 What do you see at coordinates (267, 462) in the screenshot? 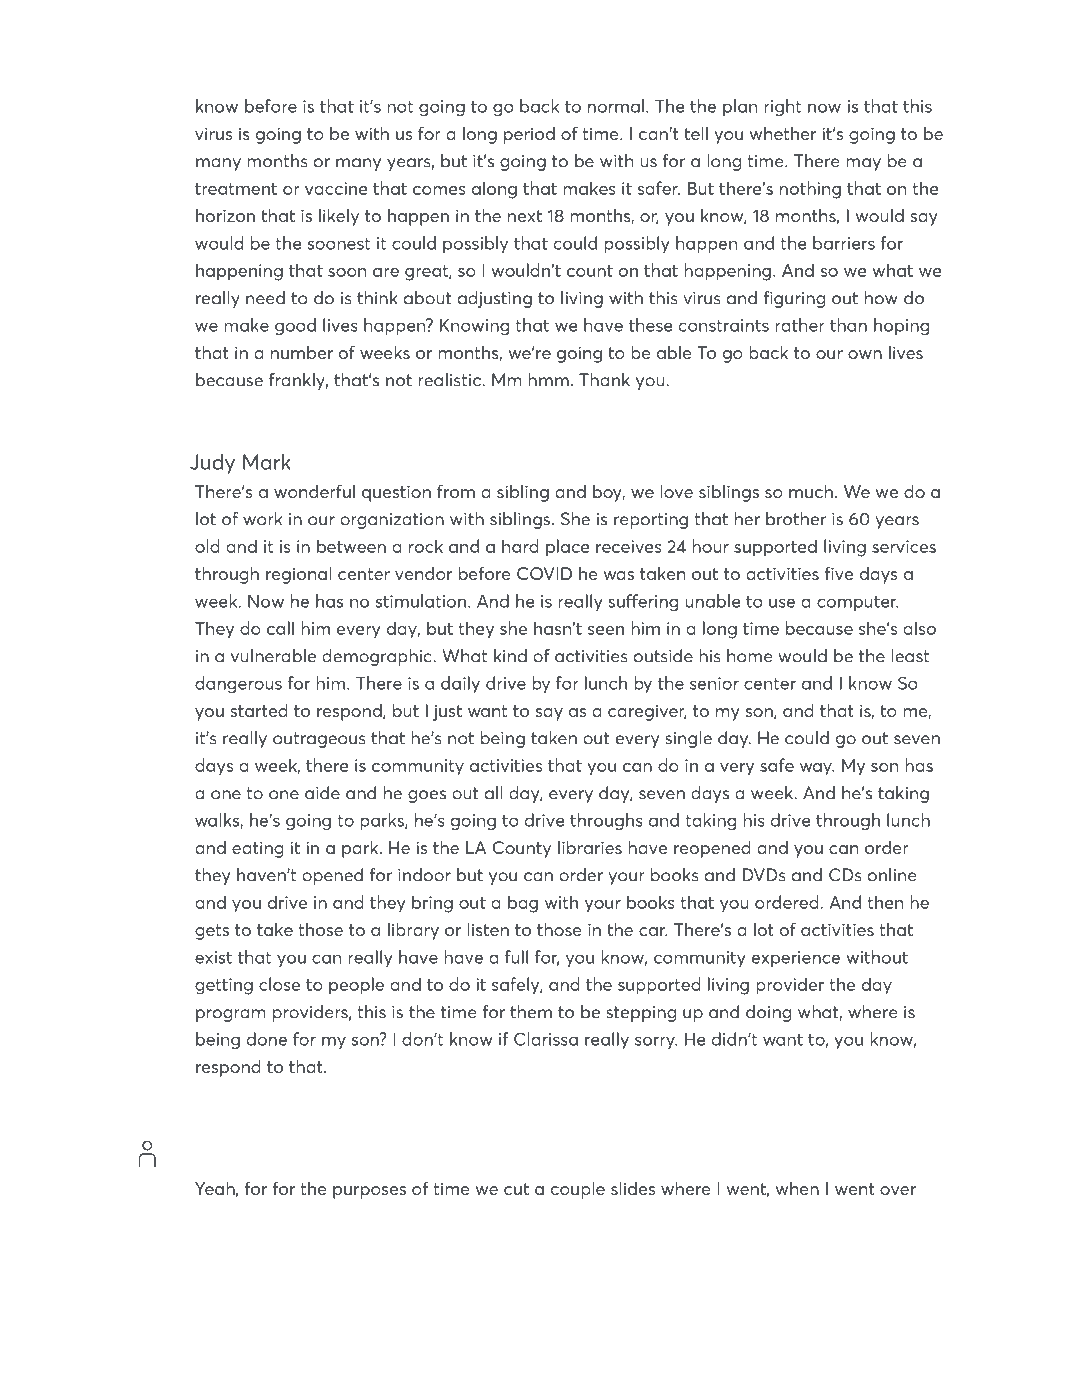
I see `Mark` at bounding box center [267, 462].
